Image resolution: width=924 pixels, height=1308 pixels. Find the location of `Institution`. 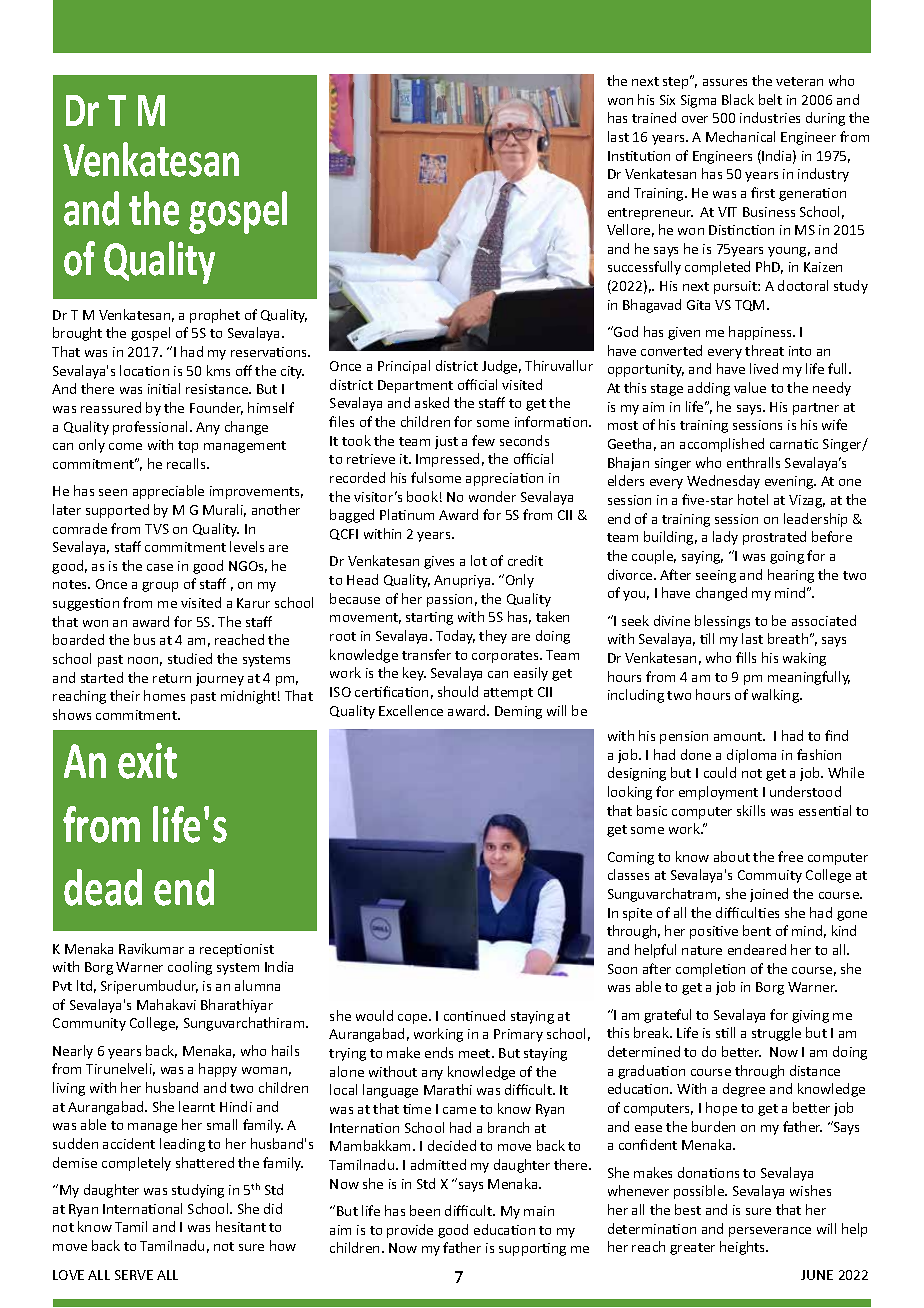

Institution is located at coordinates (639, 156).
